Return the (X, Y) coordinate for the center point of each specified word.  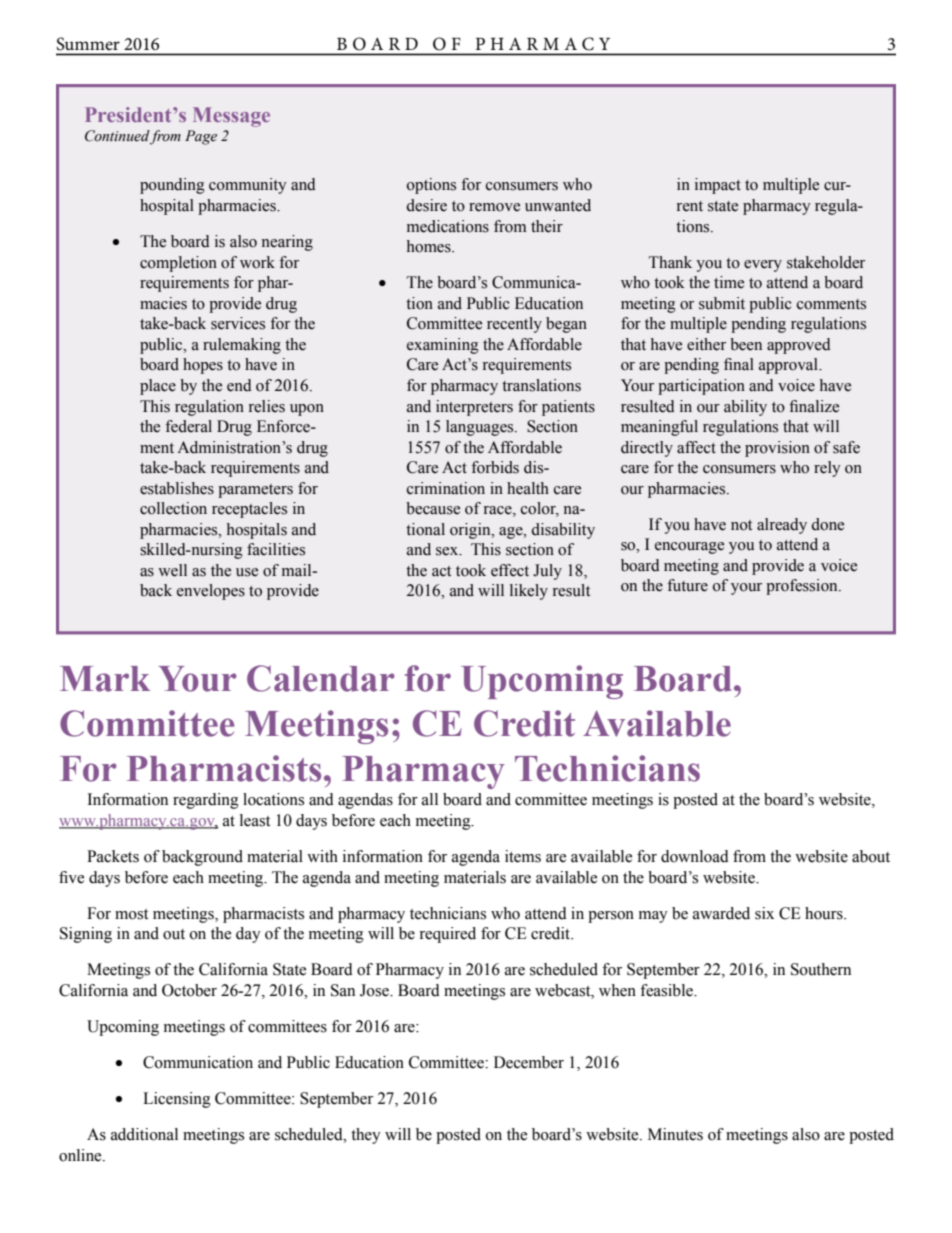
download (695, 856)
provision (777, 449)
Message (231, 117)
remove (494, 207)
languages (481, 428)
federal (188, 426)
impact (718, 186)
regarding (206, 801)
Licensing (177, 1100)
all (430, 799)
